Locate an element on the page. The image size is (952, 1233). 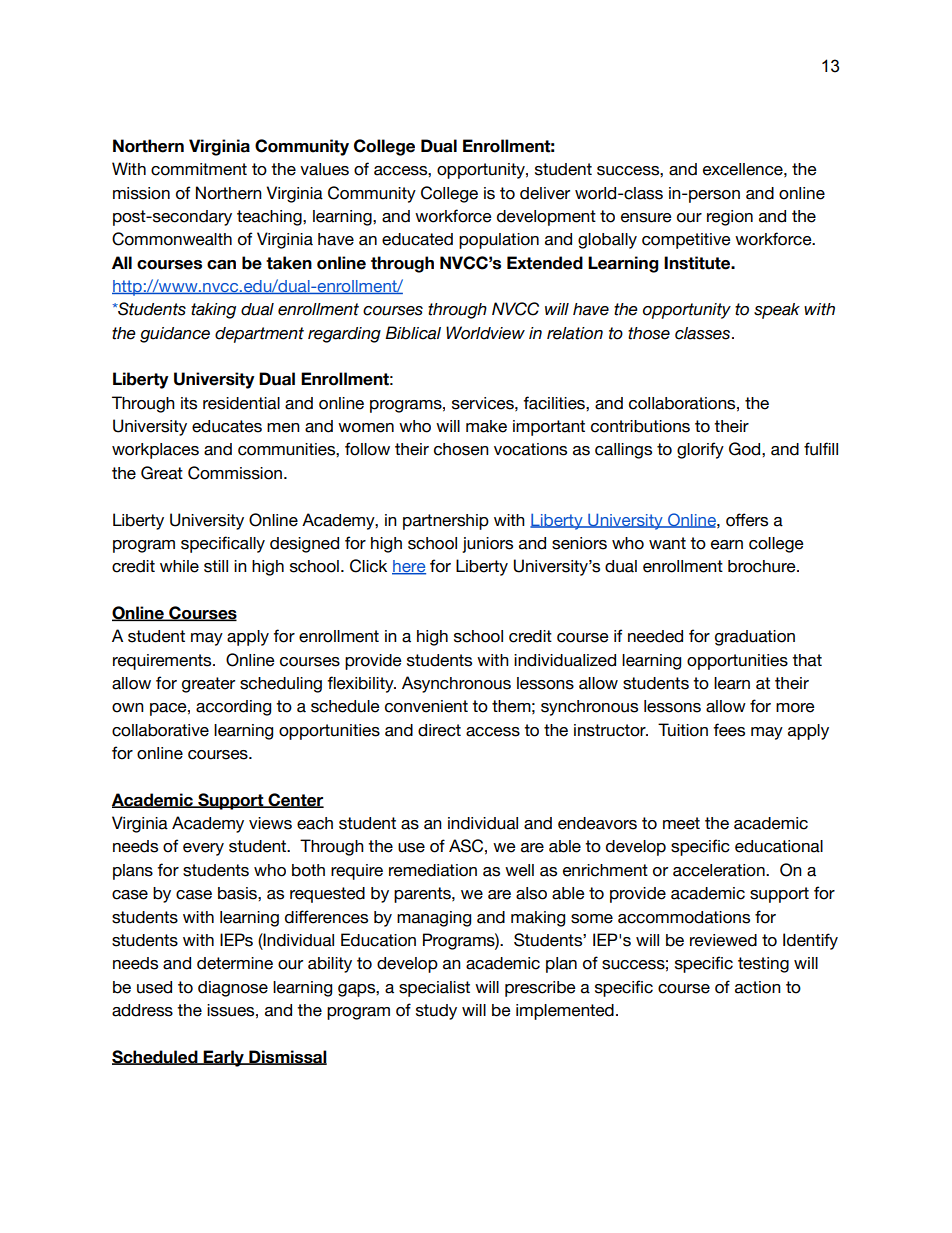
region is located at coordinates (730, 218).
